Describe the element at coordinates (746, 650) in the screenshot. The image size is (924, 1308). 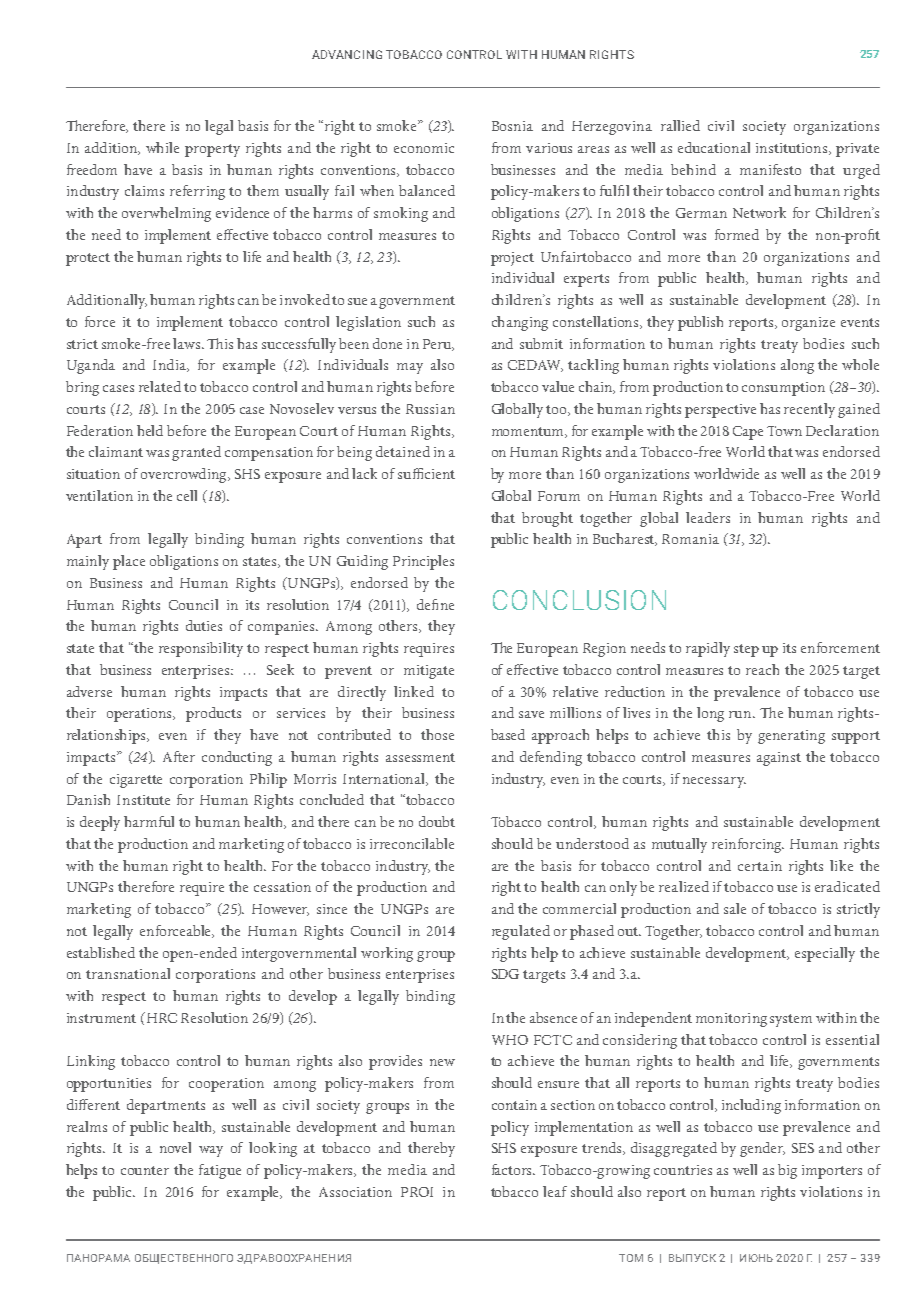
I see `step` at that location.
